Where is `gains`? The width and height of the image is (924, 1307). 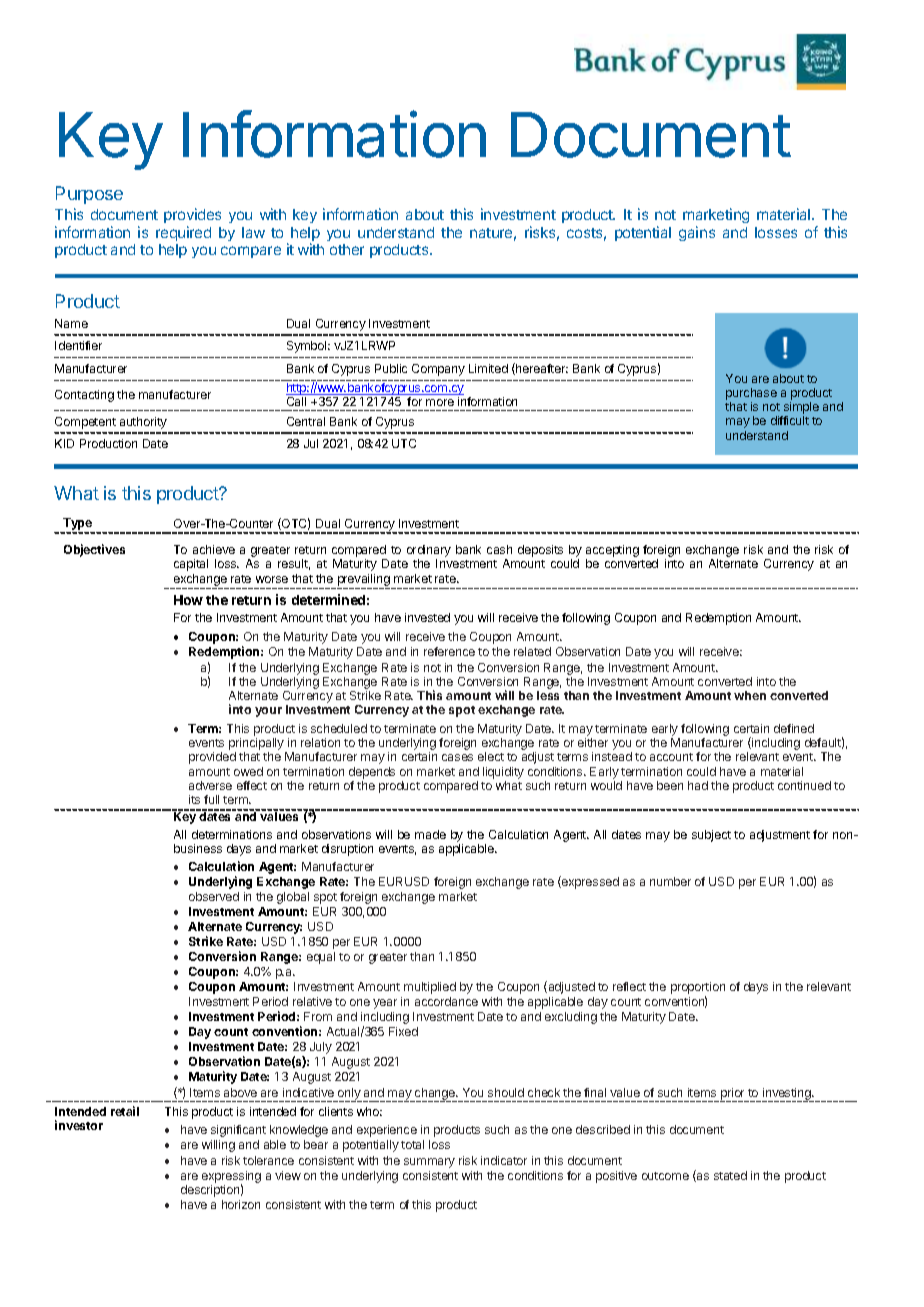
gains is located at coordinates (697, 233).
